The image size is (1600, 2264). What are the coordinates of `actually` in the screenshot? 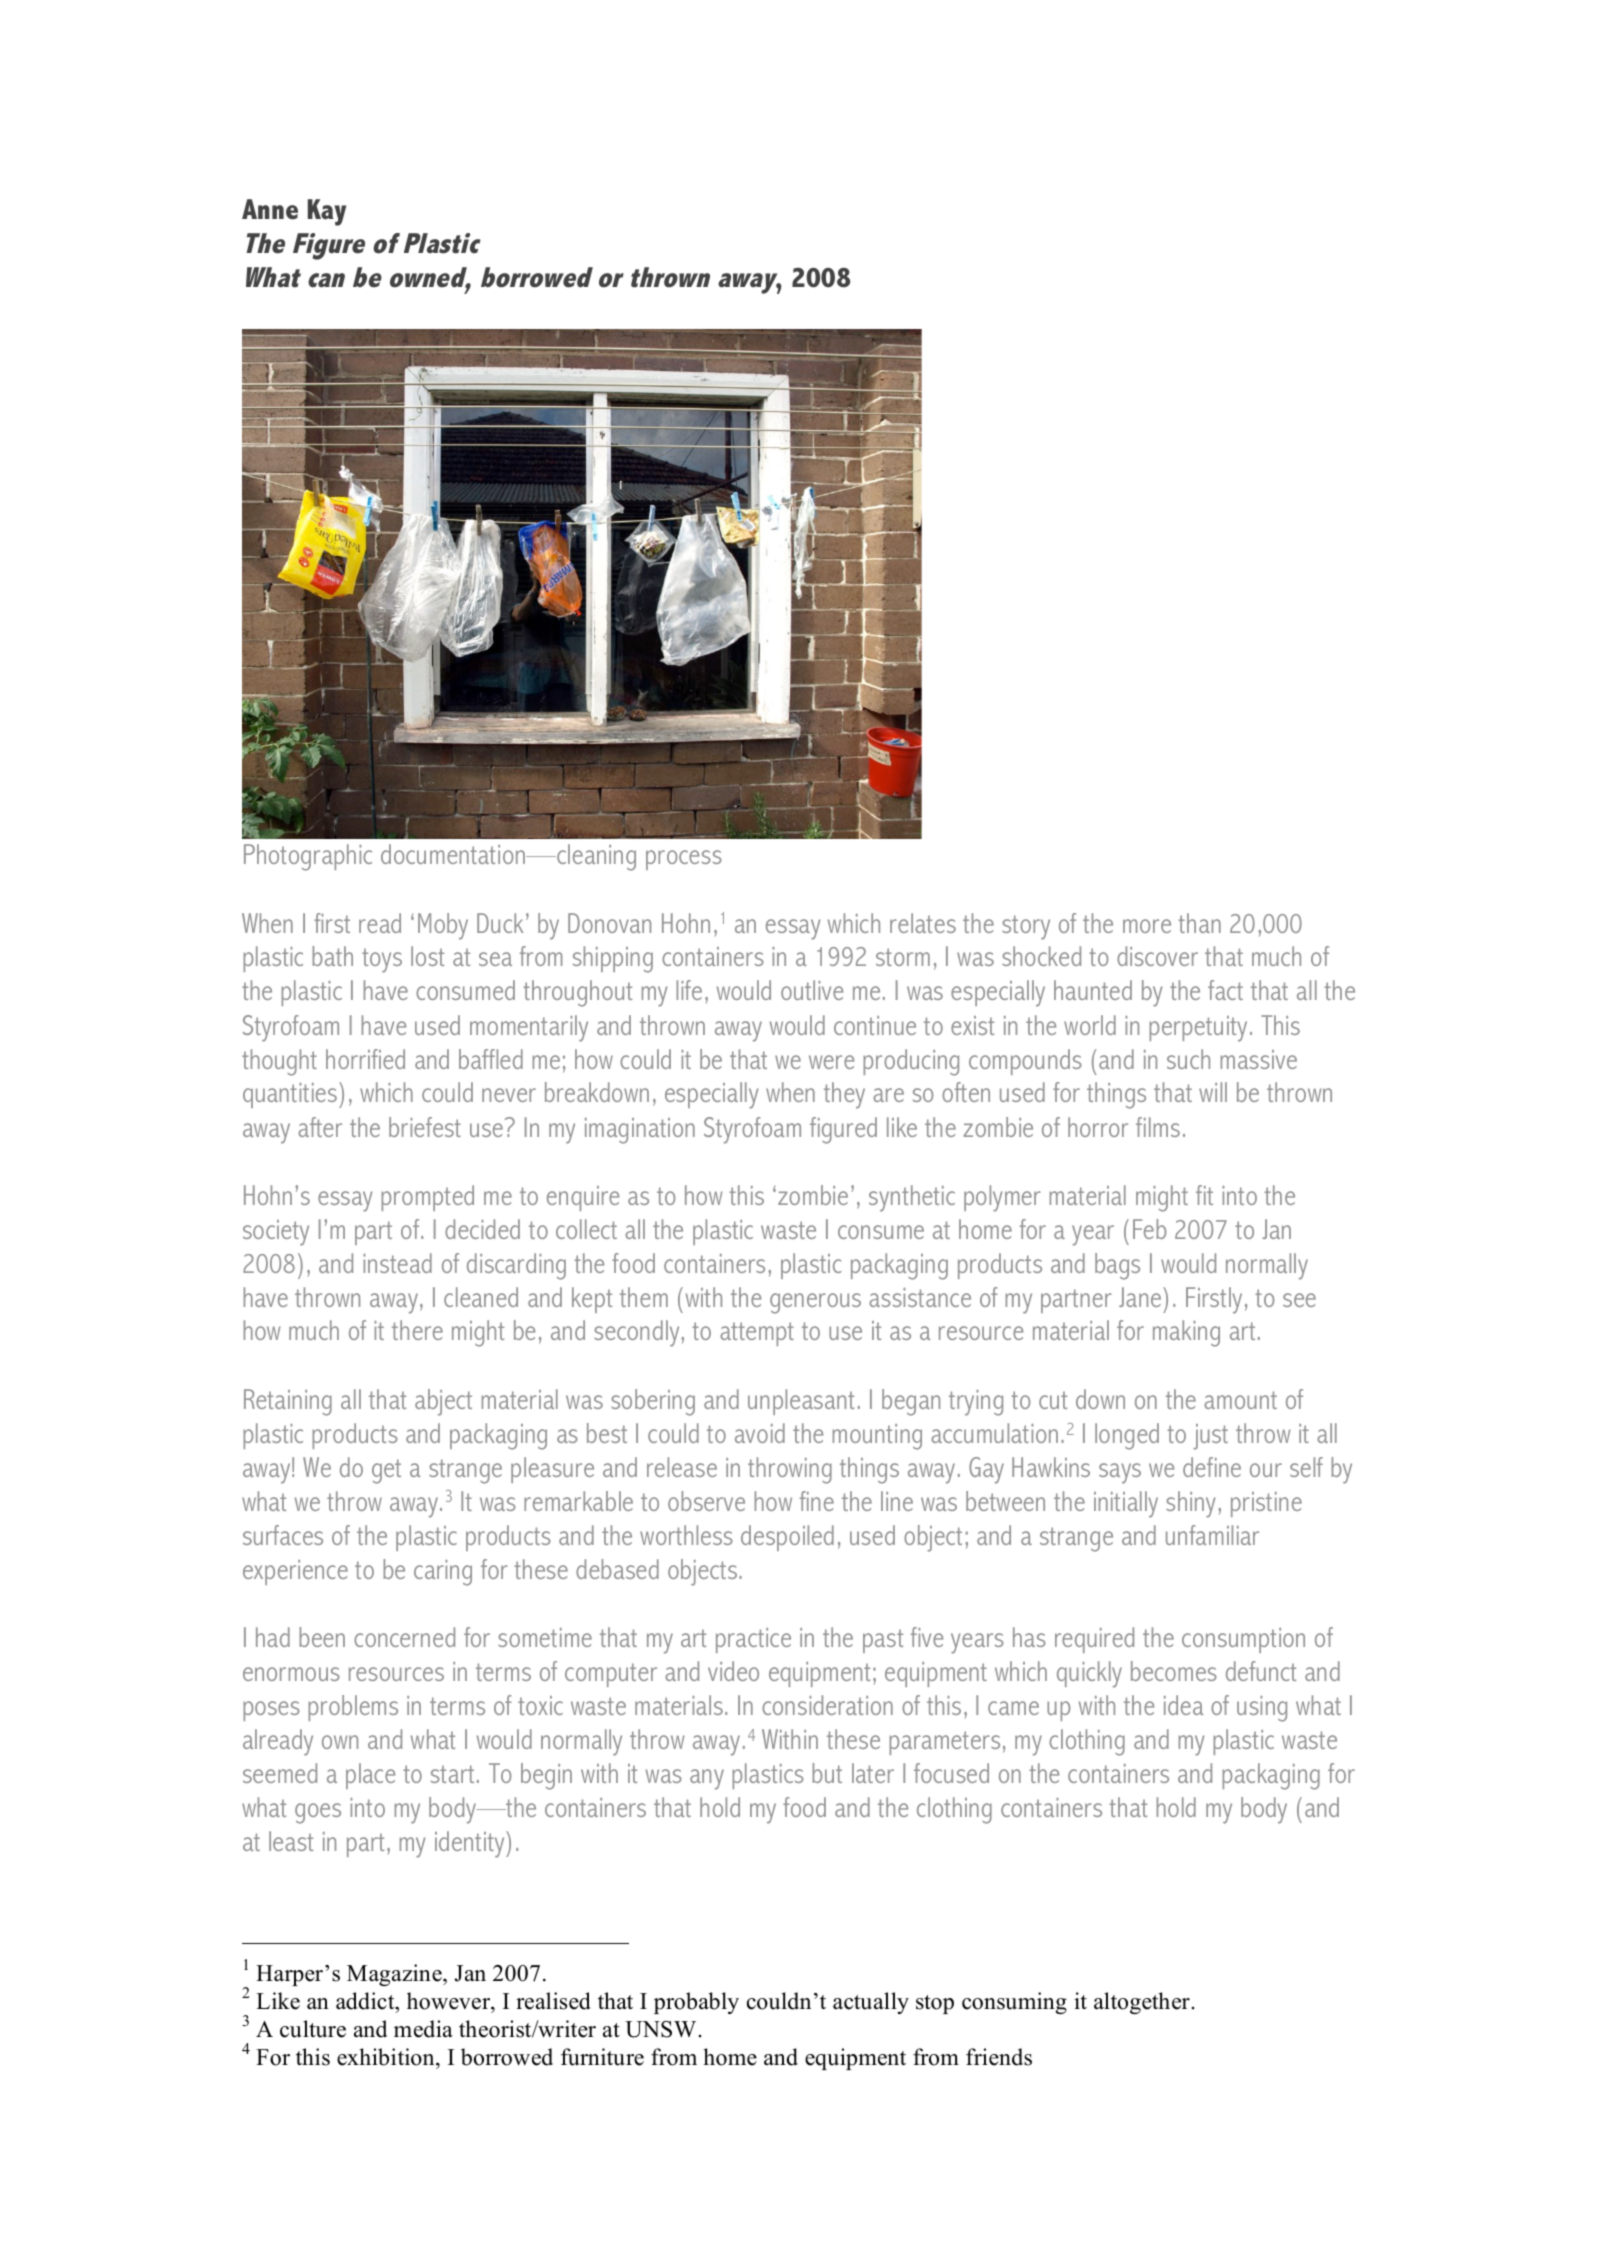 It's located at (871, 2003).
